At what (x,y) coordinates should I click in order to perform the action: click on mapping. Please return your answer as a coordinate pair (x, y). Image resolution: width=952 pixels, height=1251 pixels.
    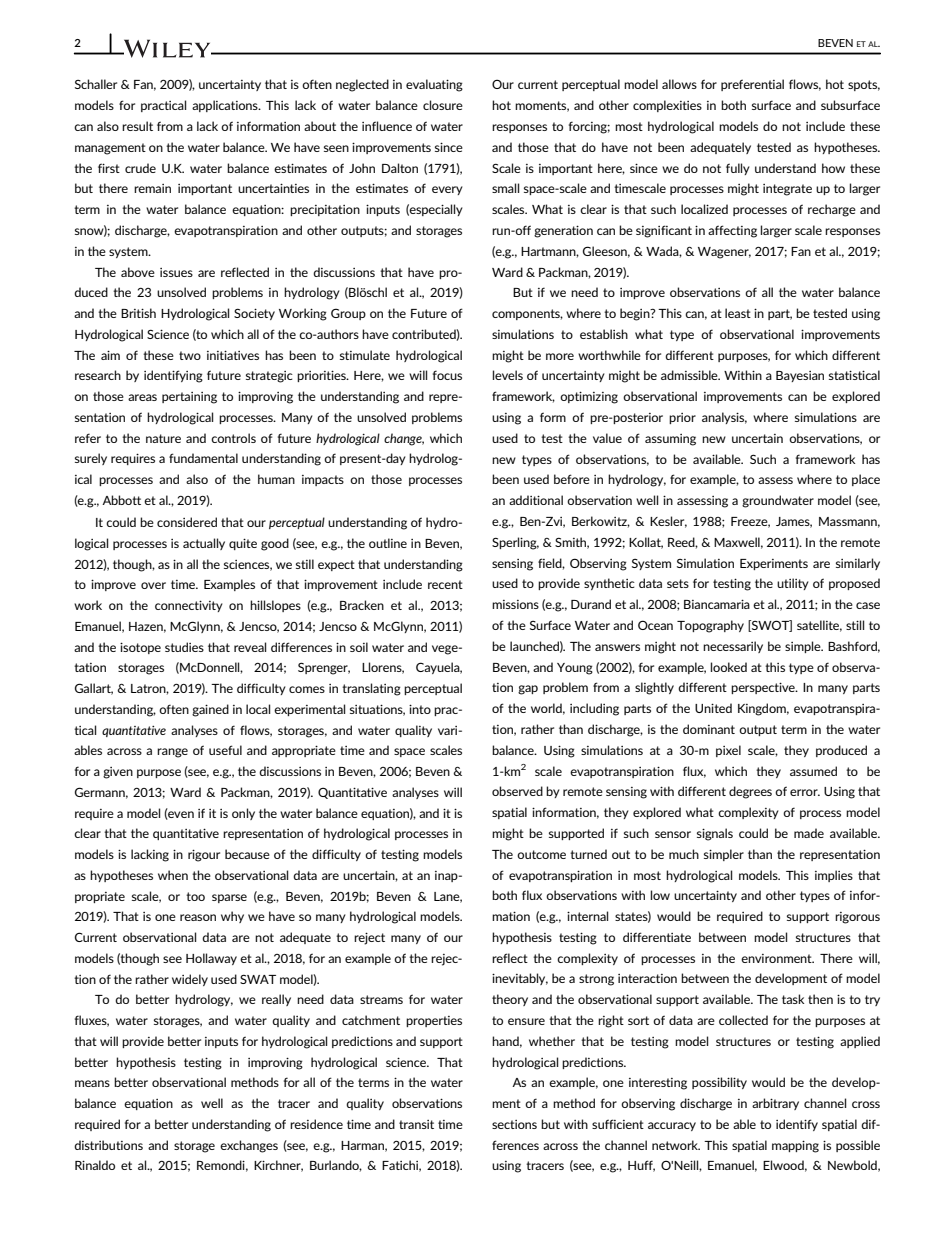
    Looking at the image, I should click on (795, 1146).
